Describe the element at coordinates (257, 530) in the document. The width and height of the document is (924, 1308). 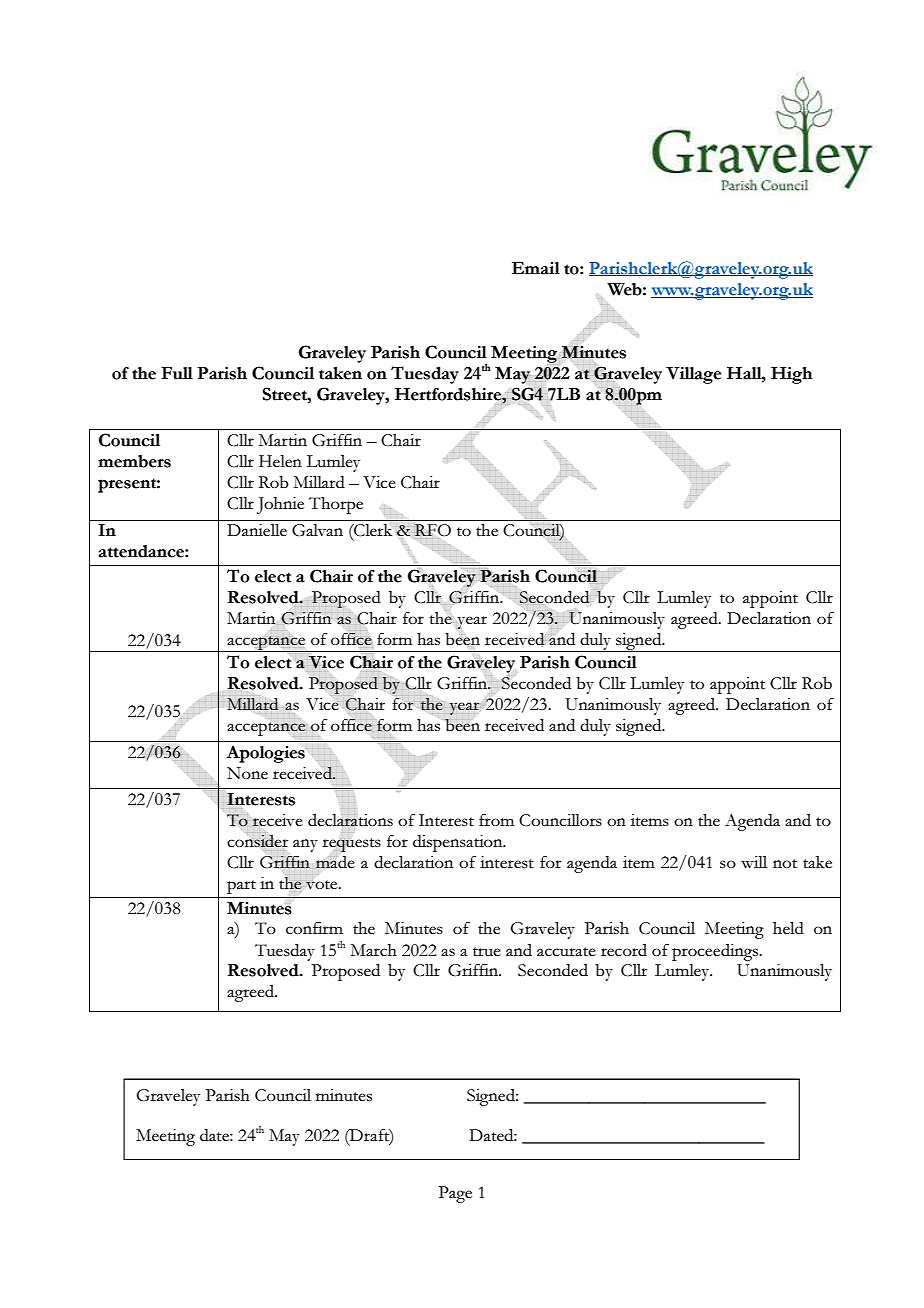
I see `Danielle` at that location.
